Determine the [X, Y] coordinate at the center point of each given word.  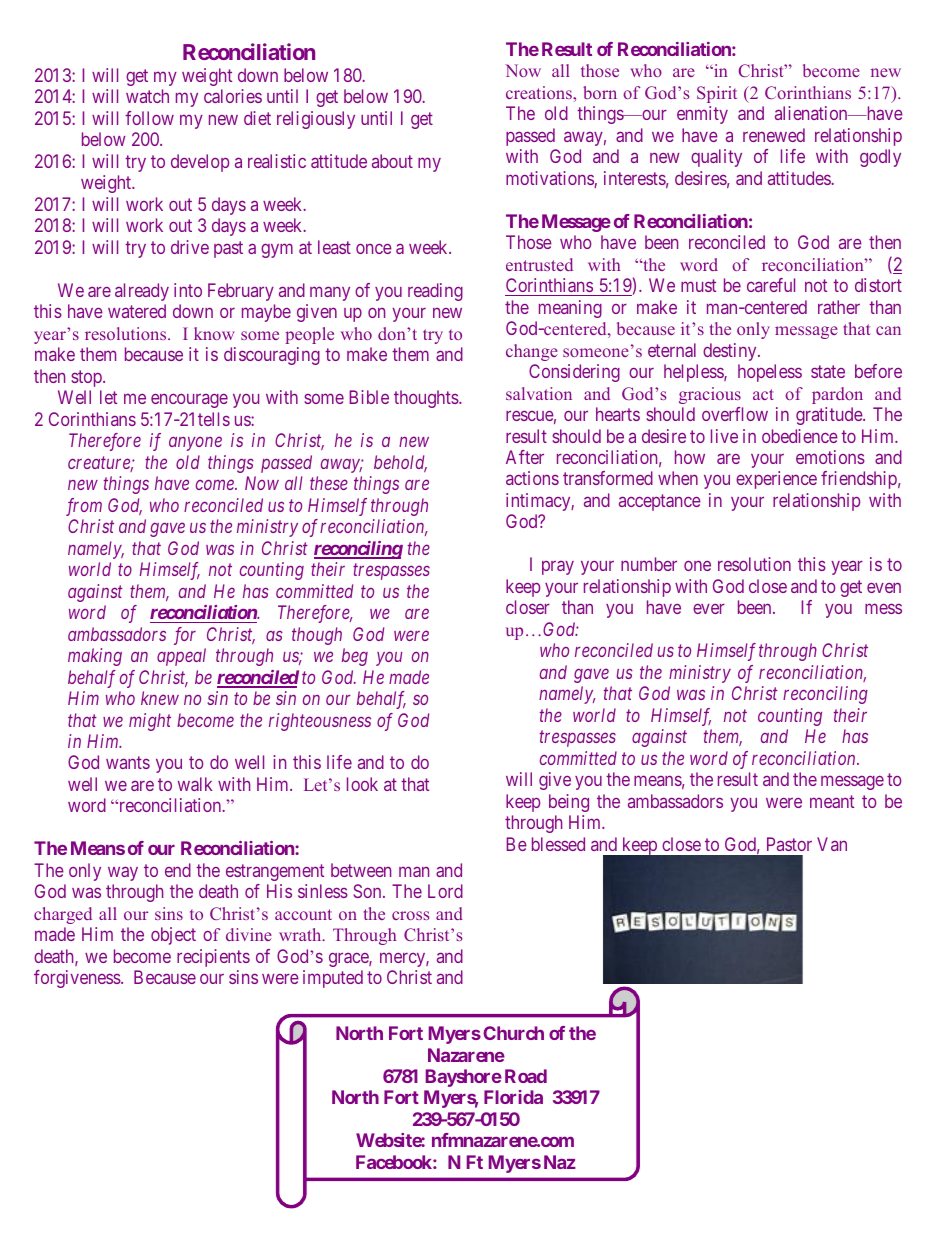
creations [540, 92]
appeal [181, 657]
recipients [213, 958]
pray [558, 568]
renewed [774, 135]
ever [709, 609]
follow [149, 118]
